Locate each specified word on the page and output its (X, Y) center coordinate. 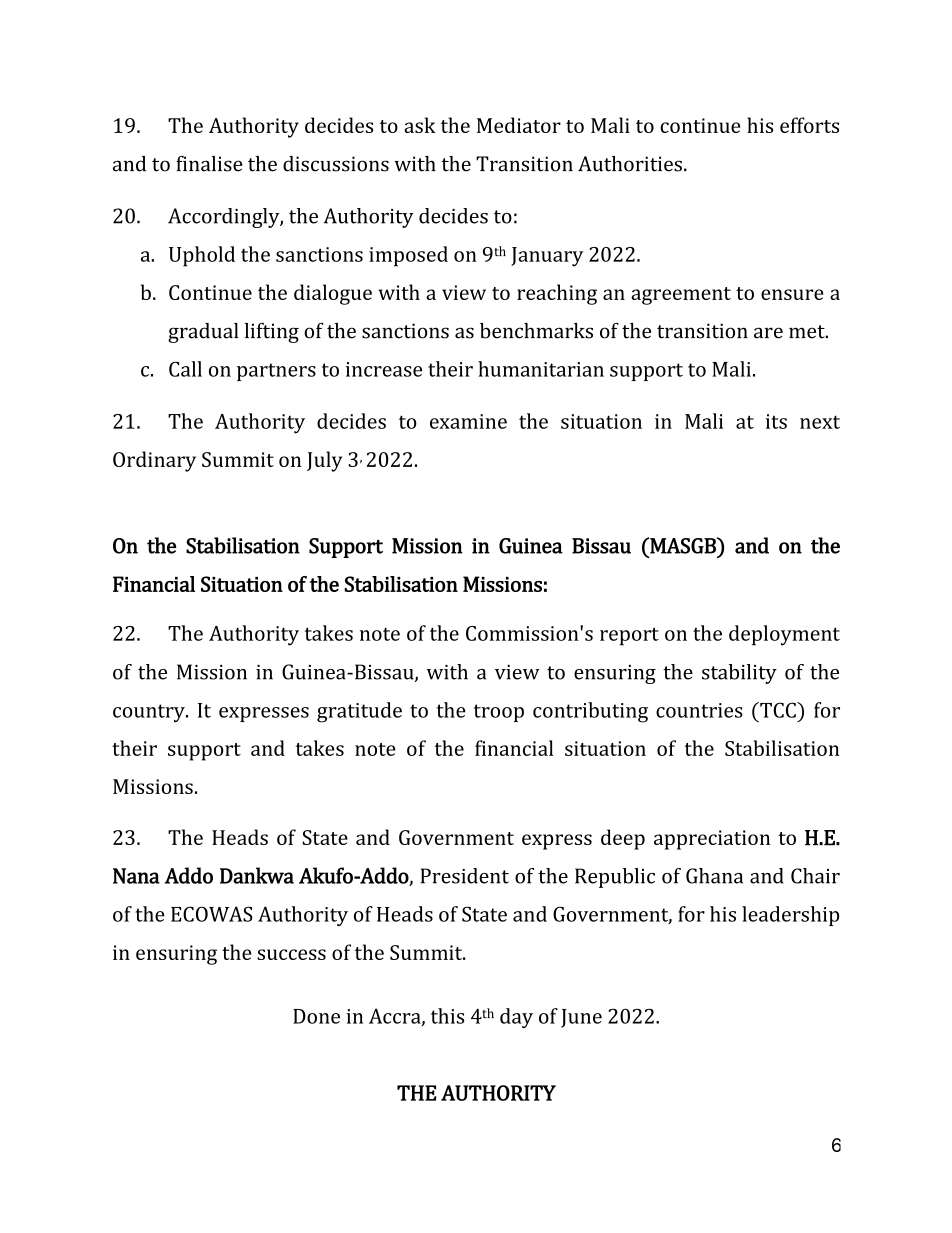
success (291, 954)
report (629, 636)
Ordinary (154, 461)
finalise (209, 164)
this (447, 1016)
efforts (809, 125)
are (768, 333)
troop (499, 713)
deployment (784, 635)
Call (185, 369)
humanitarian (541, 369)
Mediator (519, 125)
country (150, 713)
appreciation (712, 840)
